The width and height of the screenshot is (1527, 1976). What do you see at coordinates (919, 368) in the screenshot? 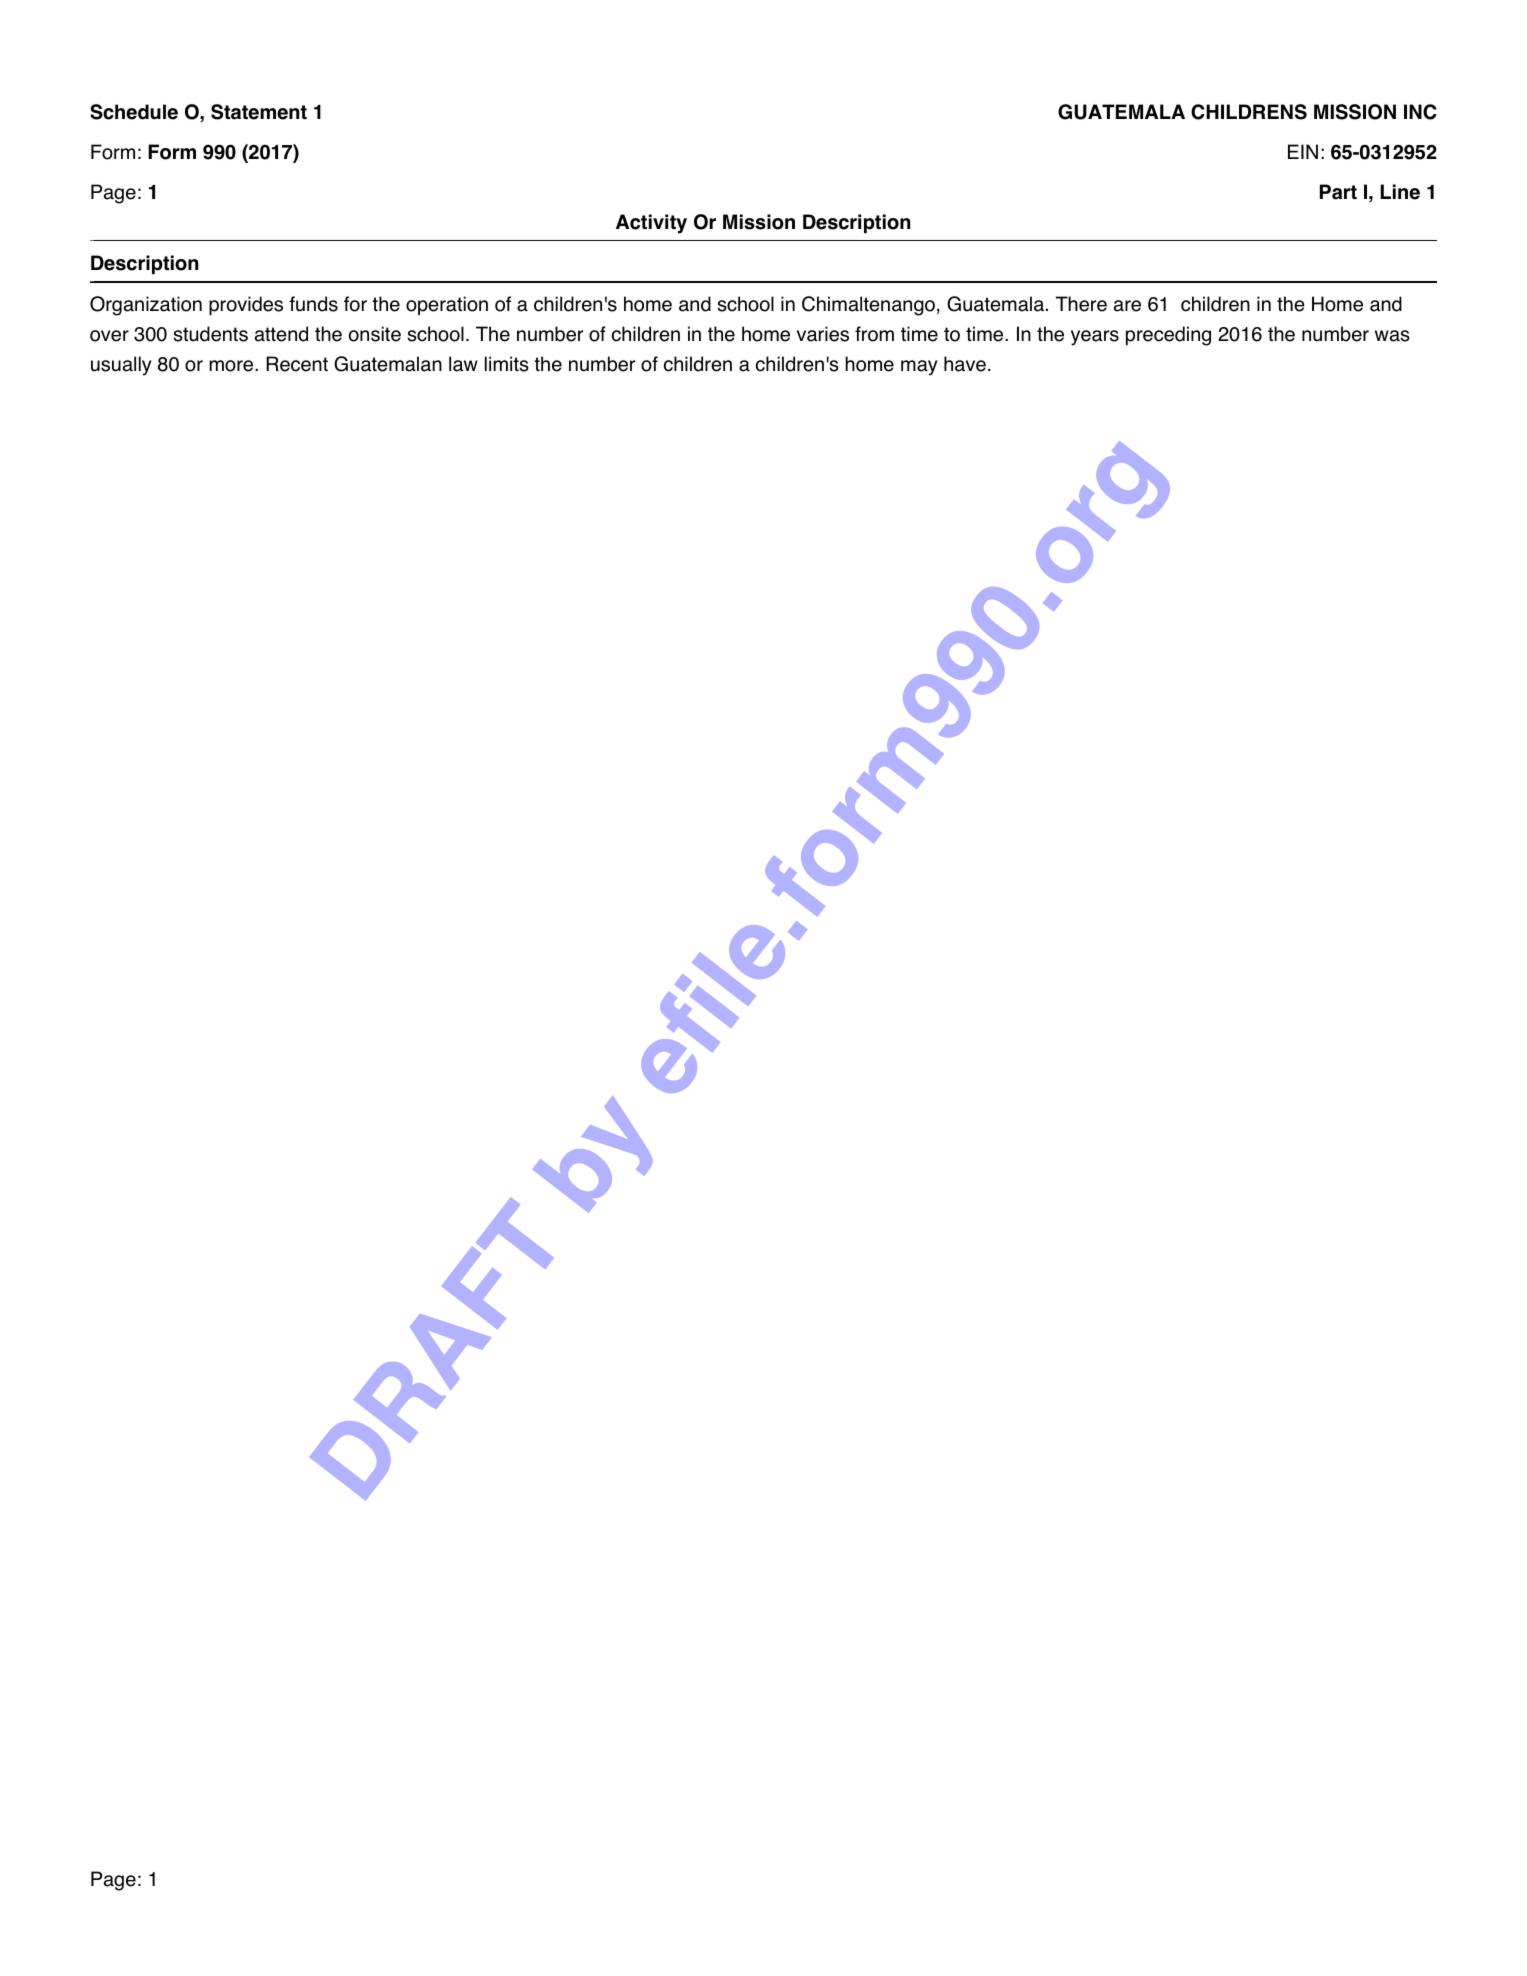
I see `may` at bounding box center [919, 368].
